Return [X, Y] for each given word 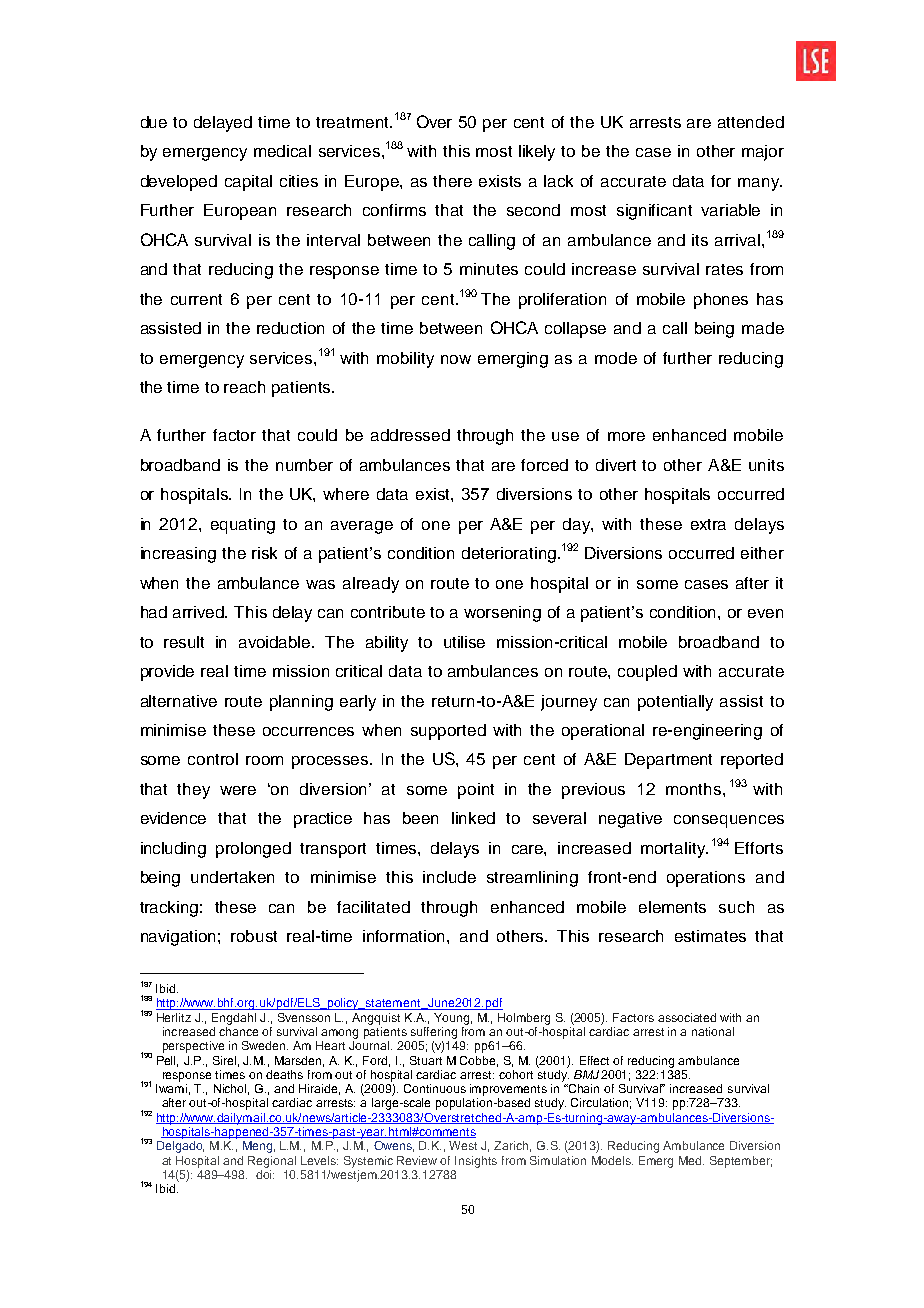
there [452, 181]
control [213, 759]
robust [254, 936]
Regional [272, 1162]
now [456, 359]
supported [448, 732]
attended [751, 122]
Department [668, 761]
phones [721, 301]
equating [243, 526]
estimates [710, 936]
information [405, 936]
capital [248, 183]
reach [244, 387]
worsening [502, 614]
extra [708, 524]
